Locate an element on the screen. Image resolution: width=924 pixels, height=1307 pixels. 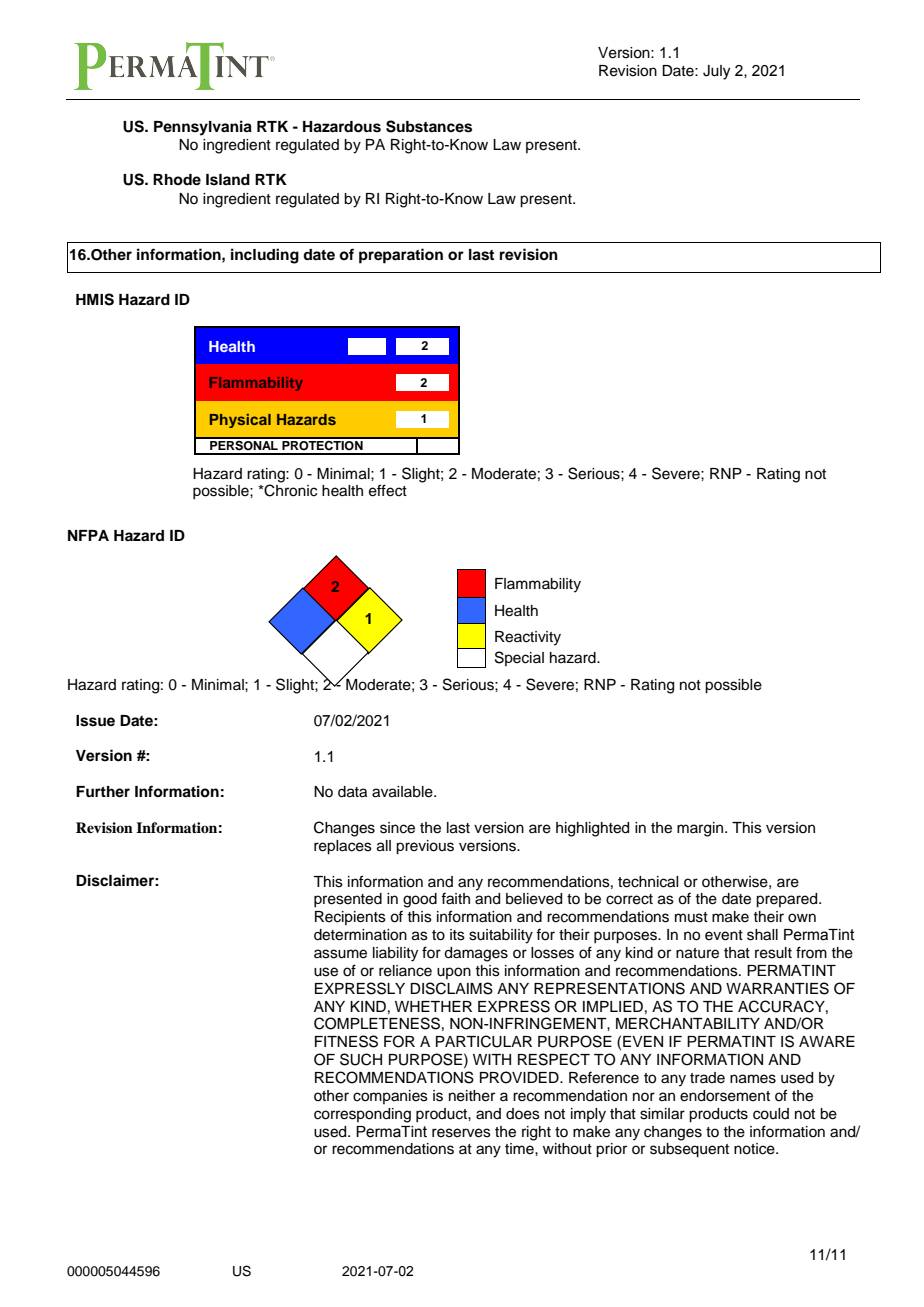
Physical is located at coordinates (240, 421).
